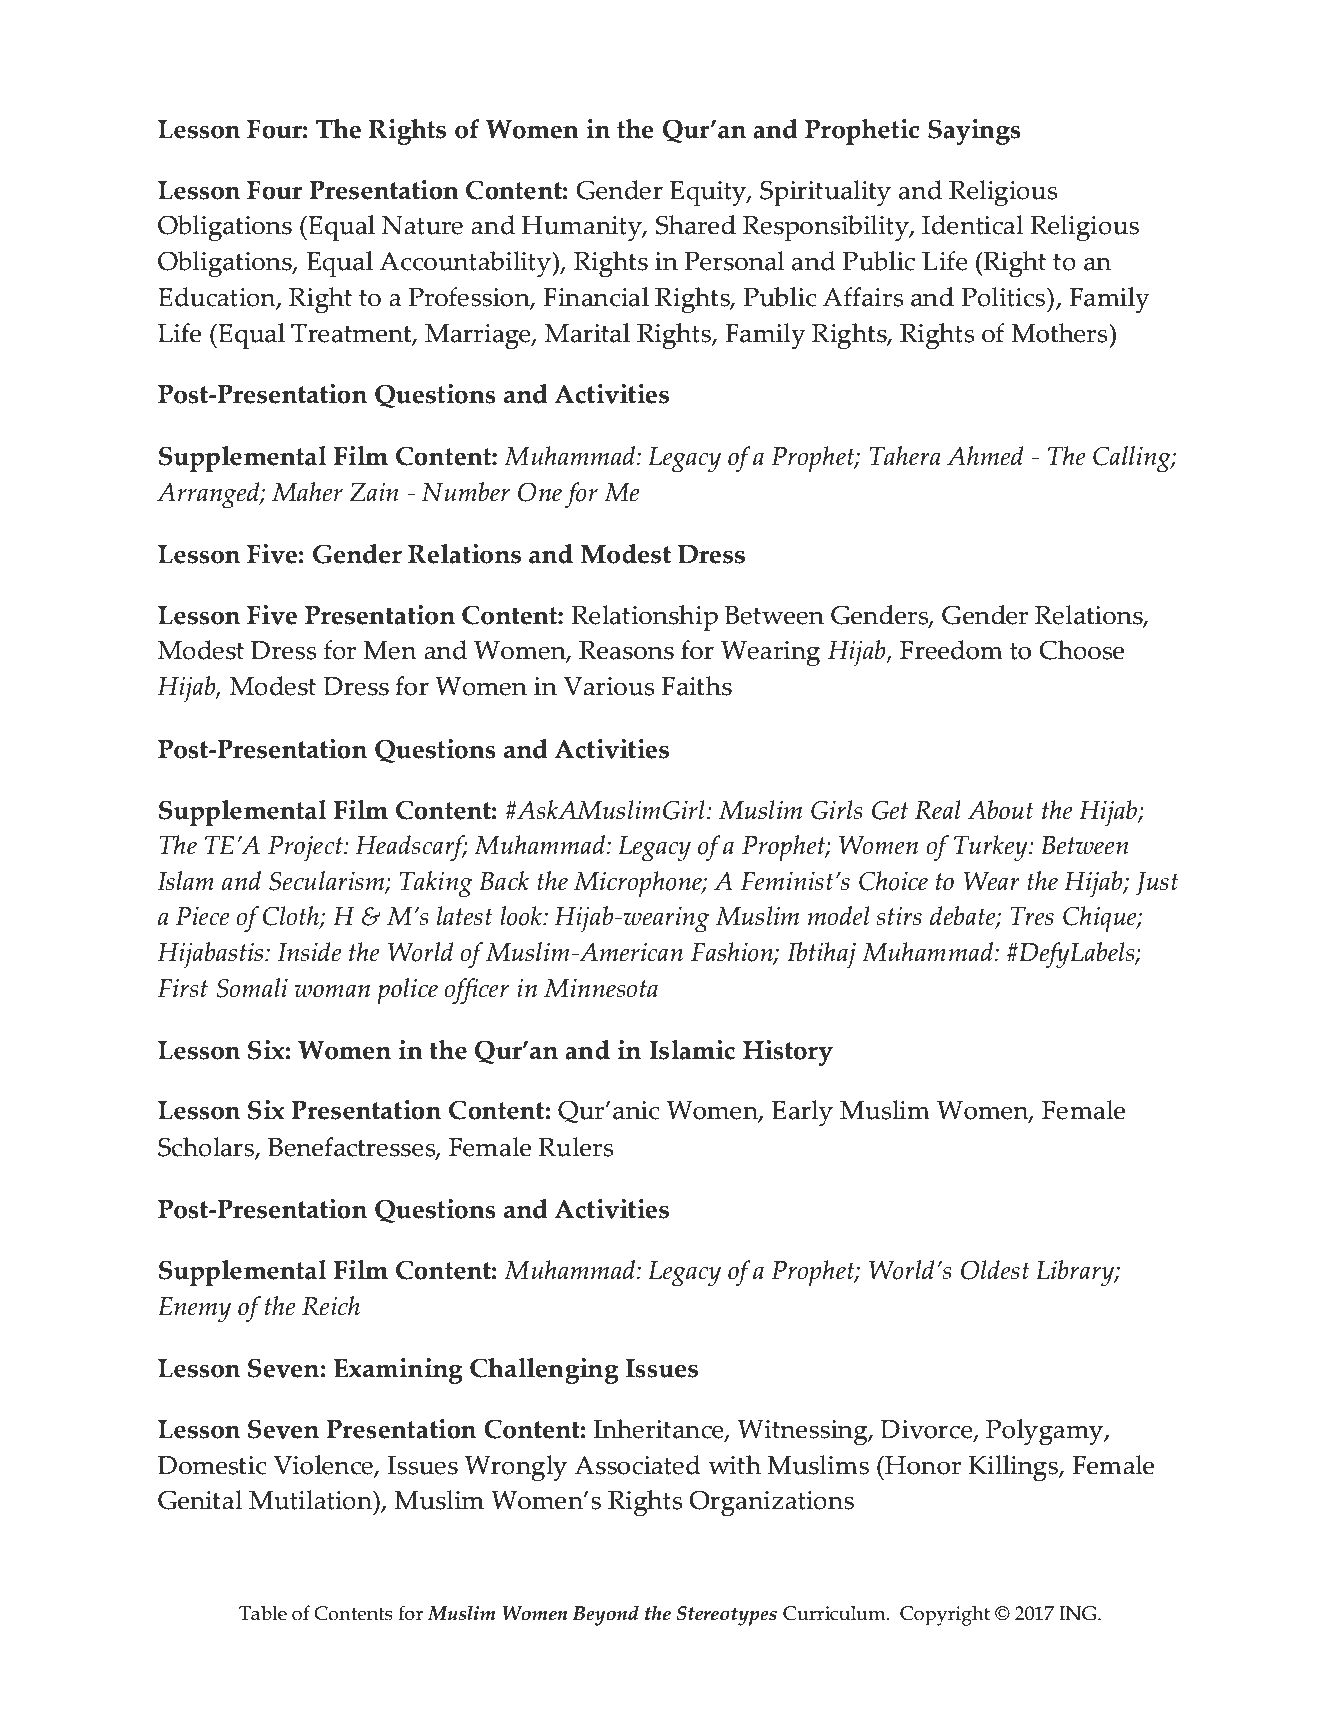  What do you see at coordinates (307, 492) in the screenshot?
I see `Maher` at bounding box center [307, 492].
